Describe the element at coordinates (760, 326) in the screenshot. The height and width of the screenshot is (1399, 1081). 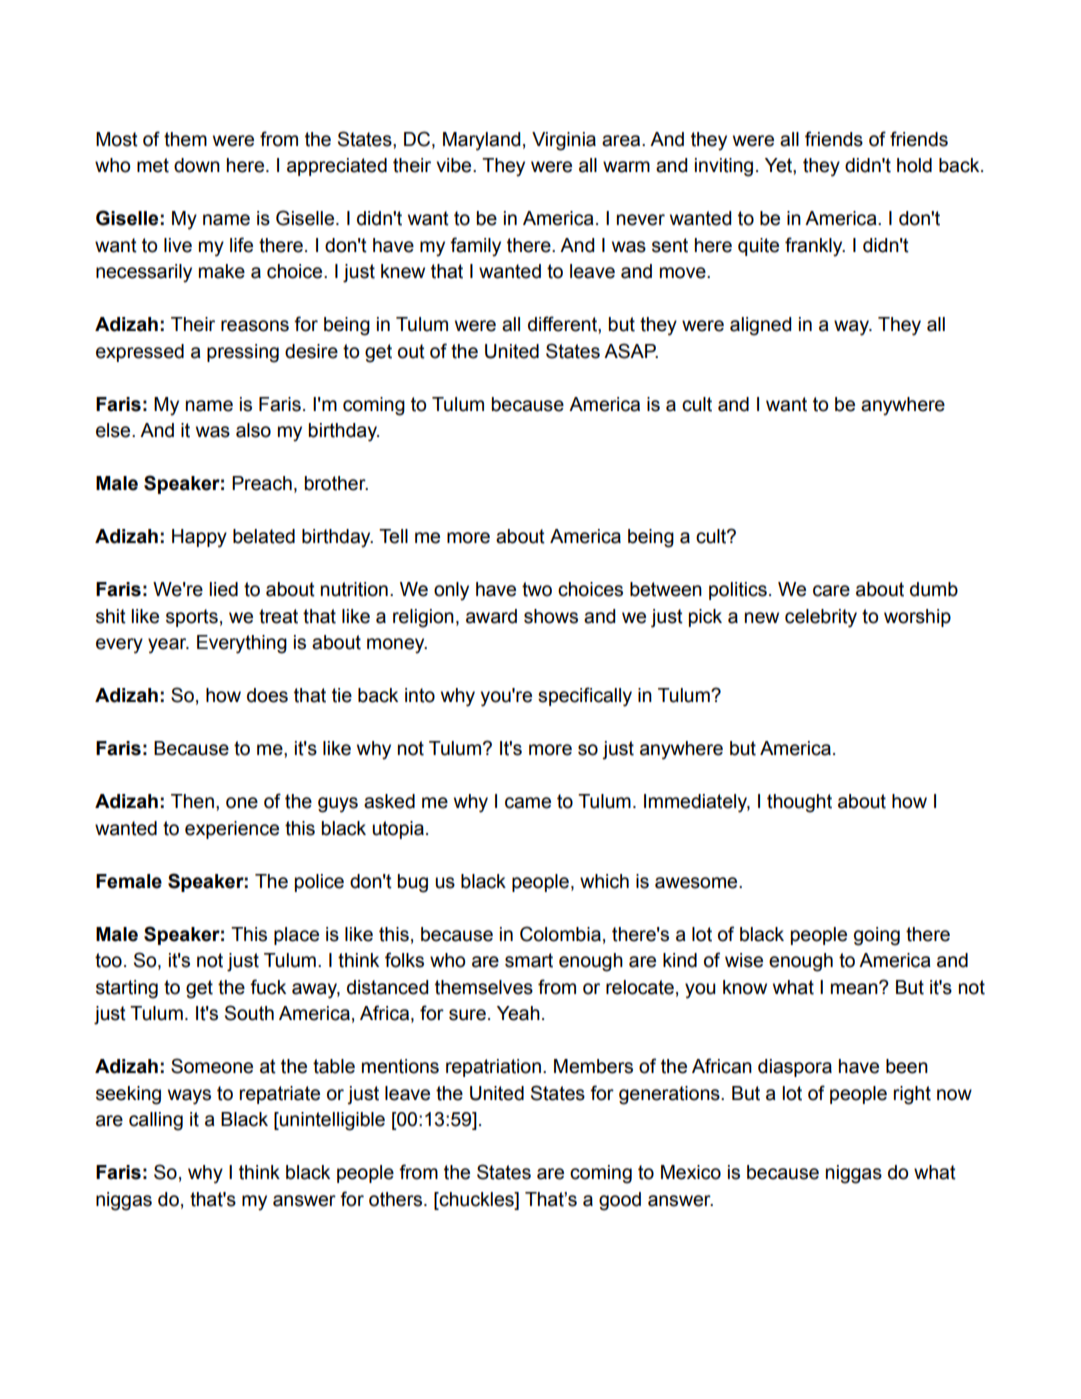
I see `aligned` at that location.
